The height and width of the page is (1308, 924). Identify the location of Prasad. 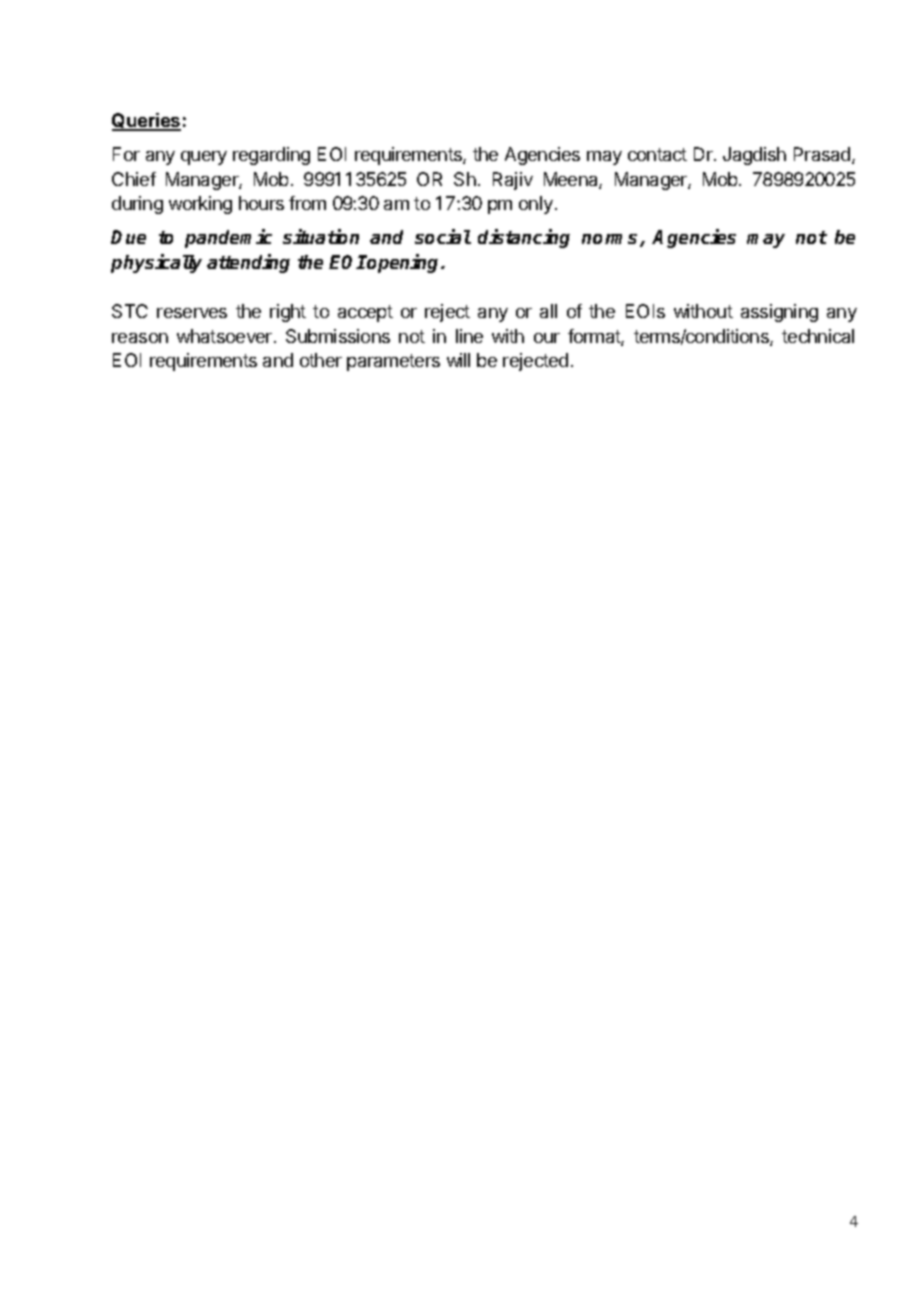
(823, 155).
